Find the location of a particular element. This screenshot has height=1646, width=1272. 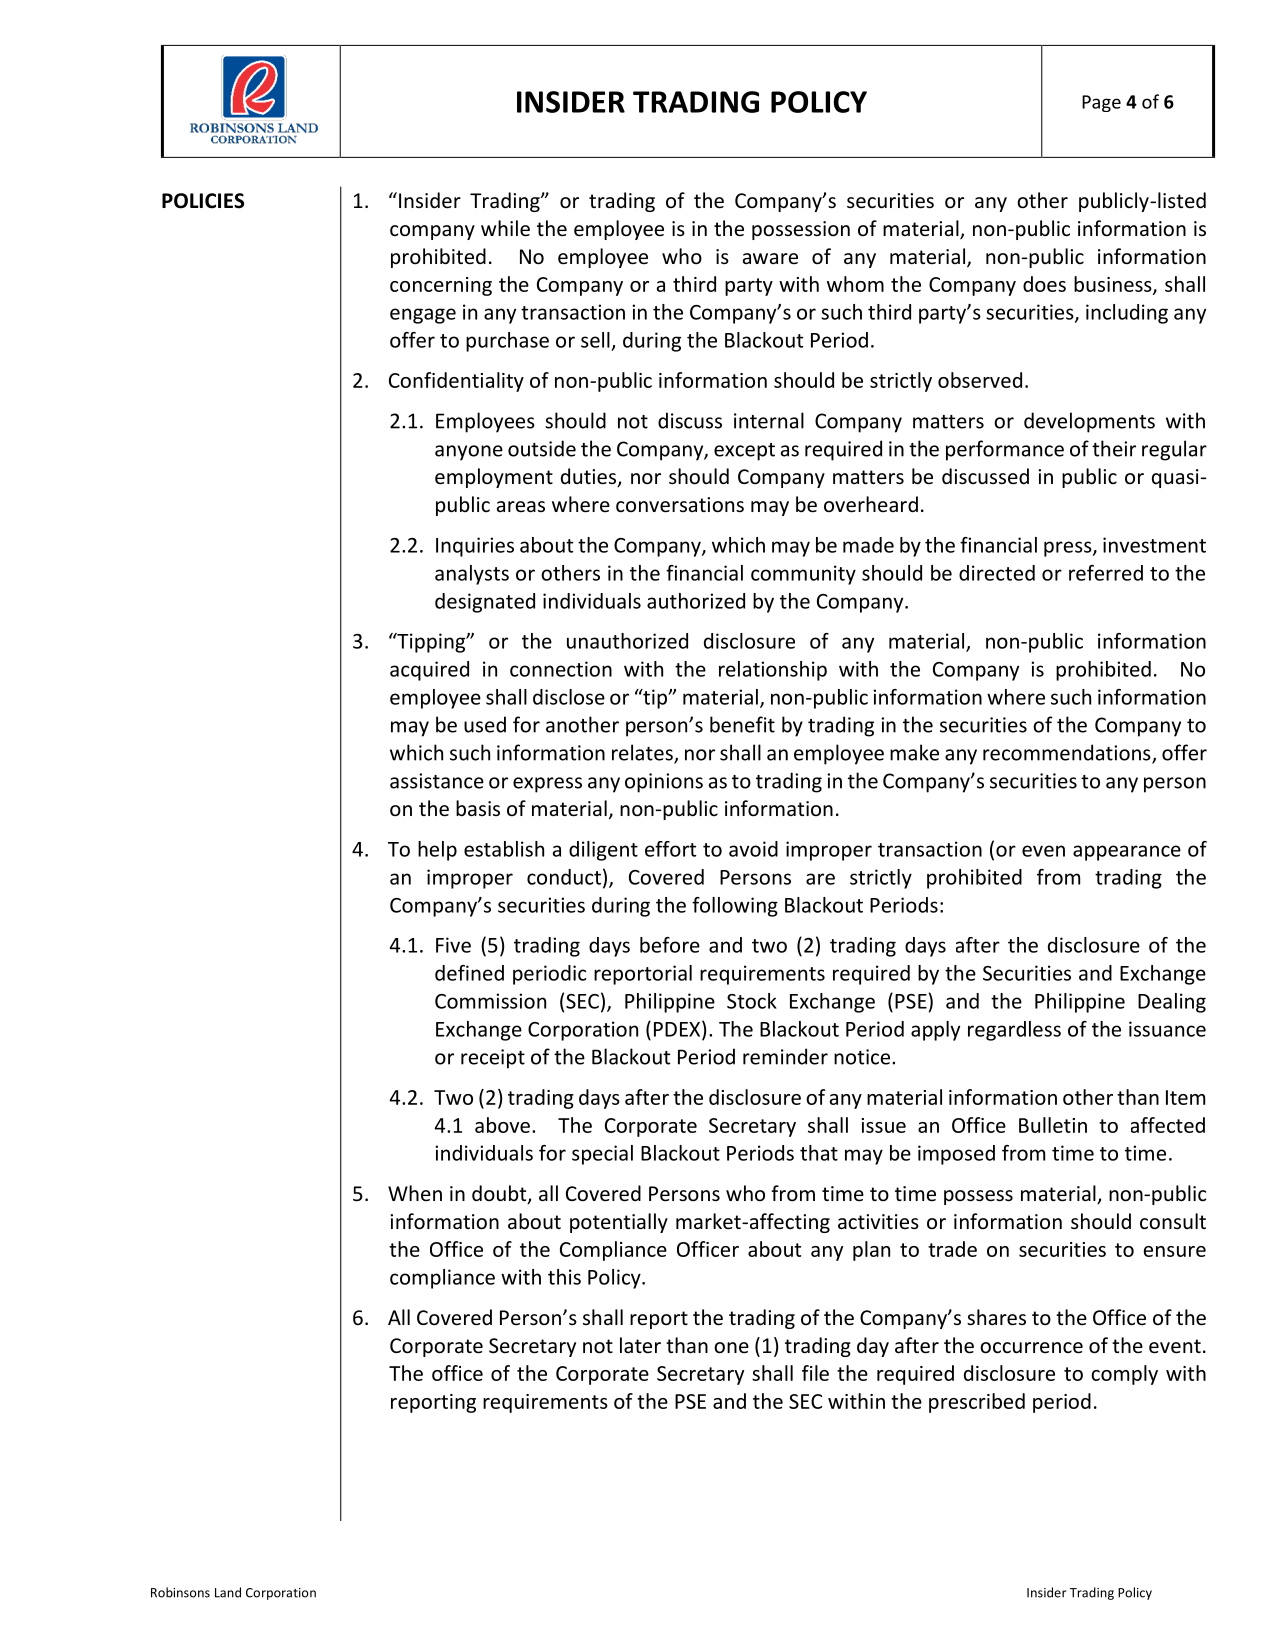

Page is located at coordinates (1101, 103).
